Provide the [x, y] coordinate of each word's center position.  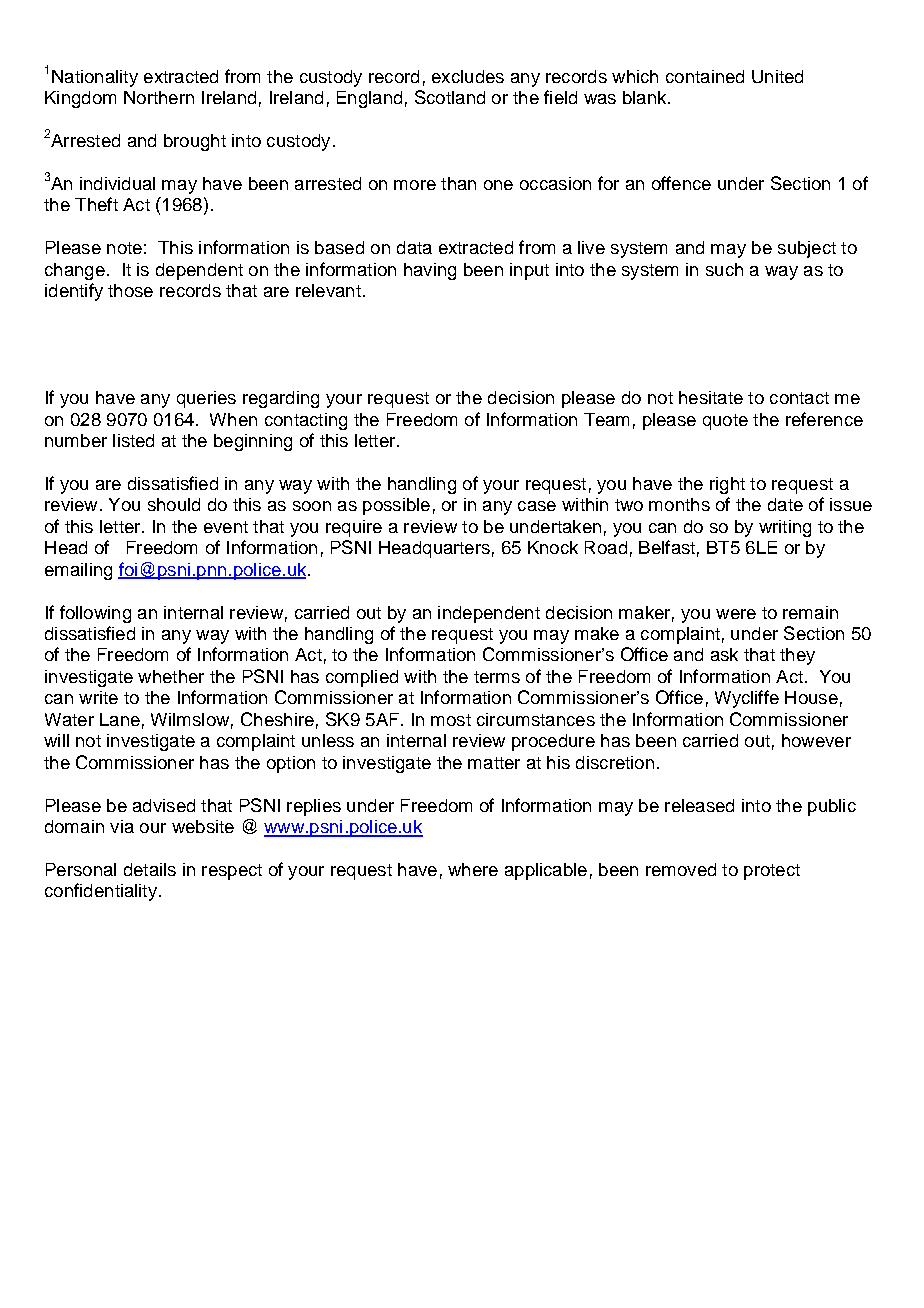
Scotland [450, 97]
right [727, 485]
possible [396, 506]
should [174, 504]
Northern [159, 97]
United [777, 76]
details [150, 869]
